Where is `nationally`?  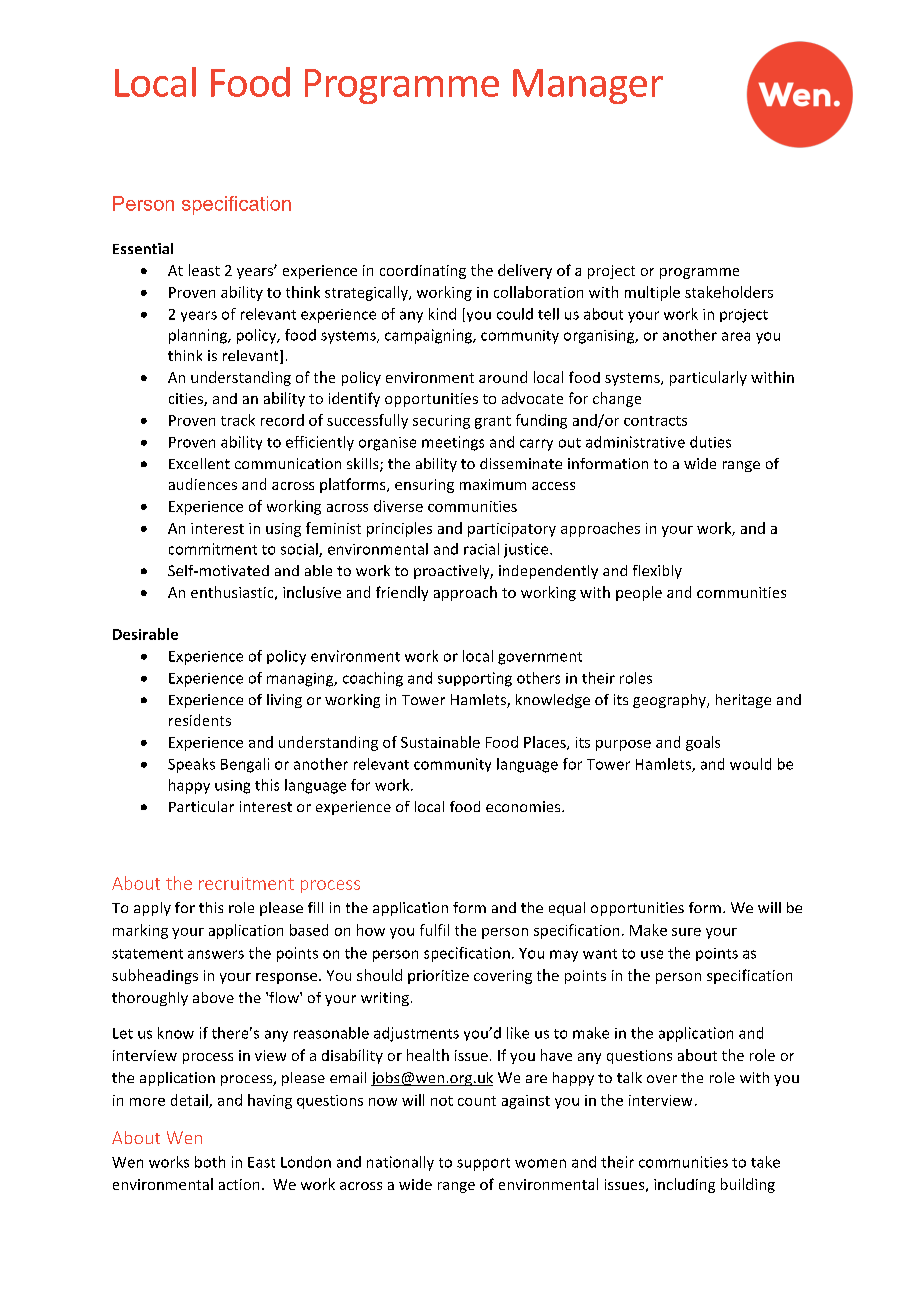
nationally is located at coordinates (400, 1163).
